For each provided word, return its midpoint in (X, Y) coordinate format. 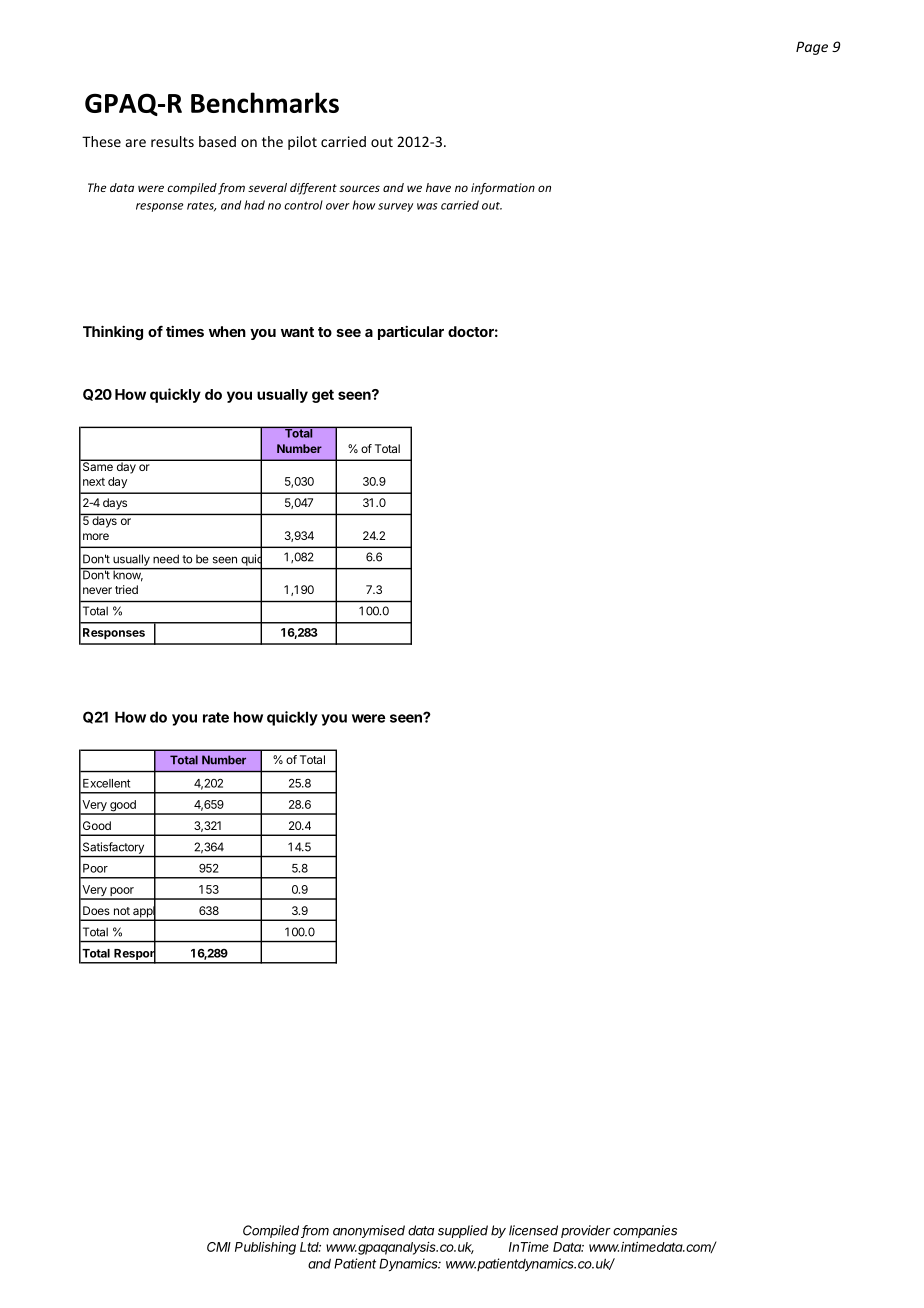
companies (645, 1231)
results (172, 141)
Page (812, 48)
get (323, 396)
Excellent (106, 783)
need (166, 559)
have (438, 187)
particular (411, 333)
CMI (219, 1247)
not (122, 911)
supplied (463, 1231)
